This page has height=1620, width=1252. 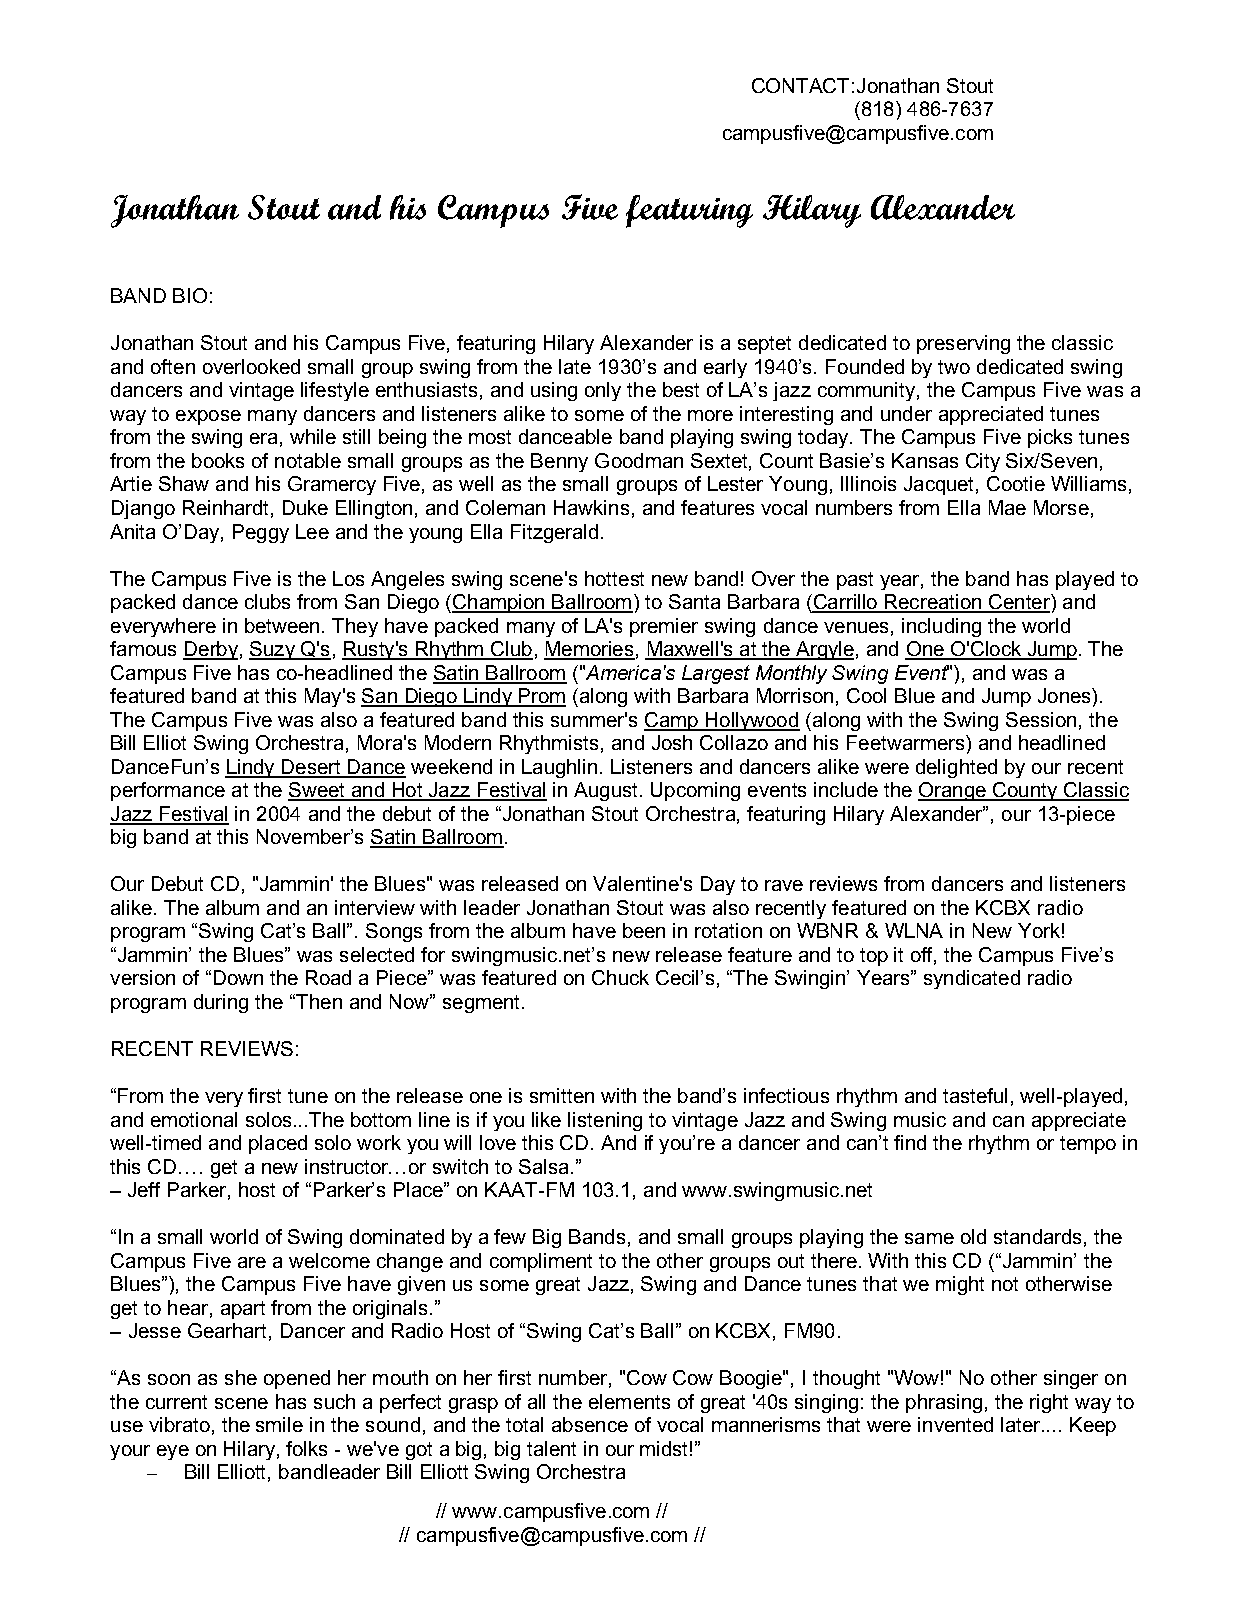 What do you see at coordinates (874, 957) in the page?
I see `top` at bounding box center [874, 957].
